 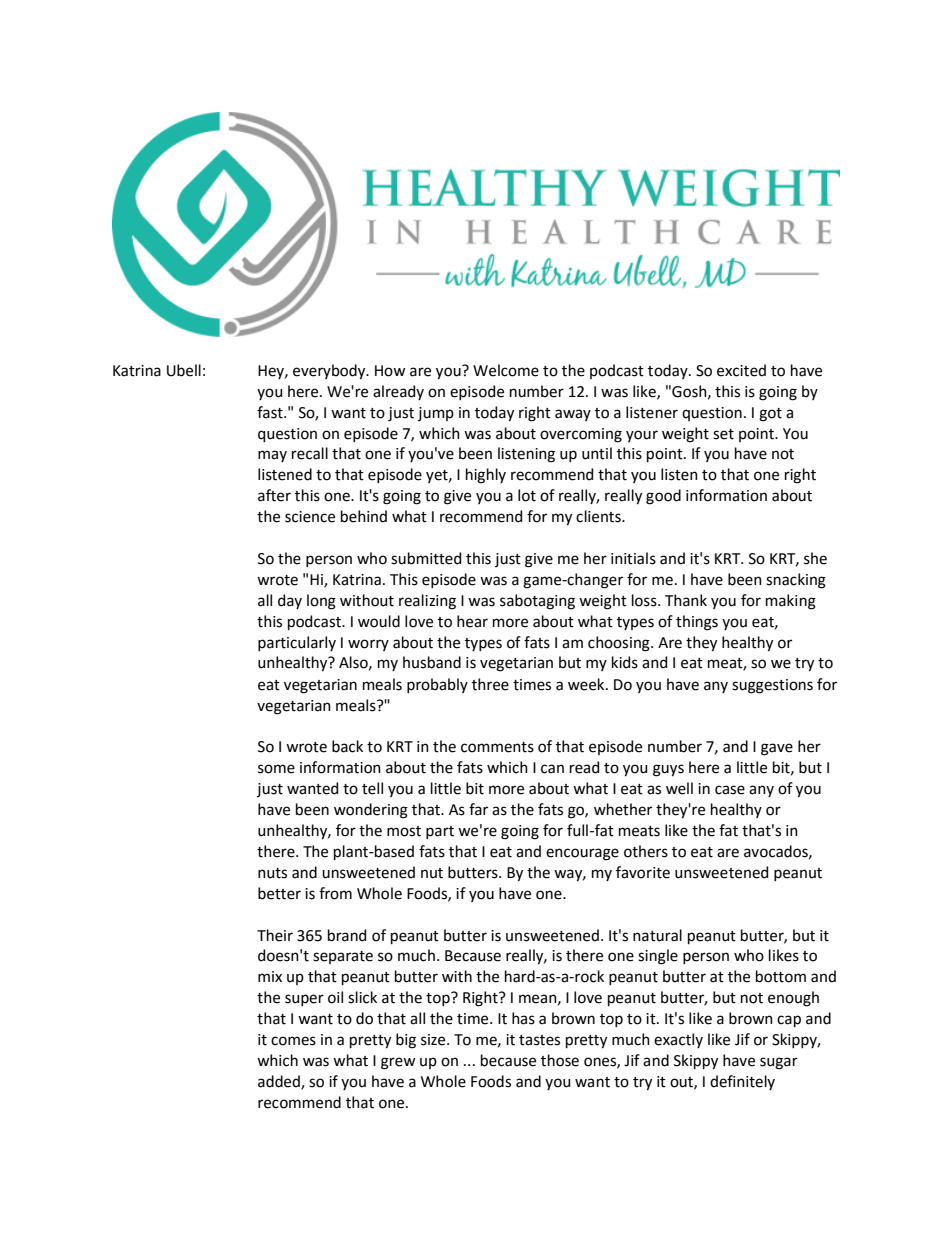 I want to click on everybody, so click(x=330, y=372).
